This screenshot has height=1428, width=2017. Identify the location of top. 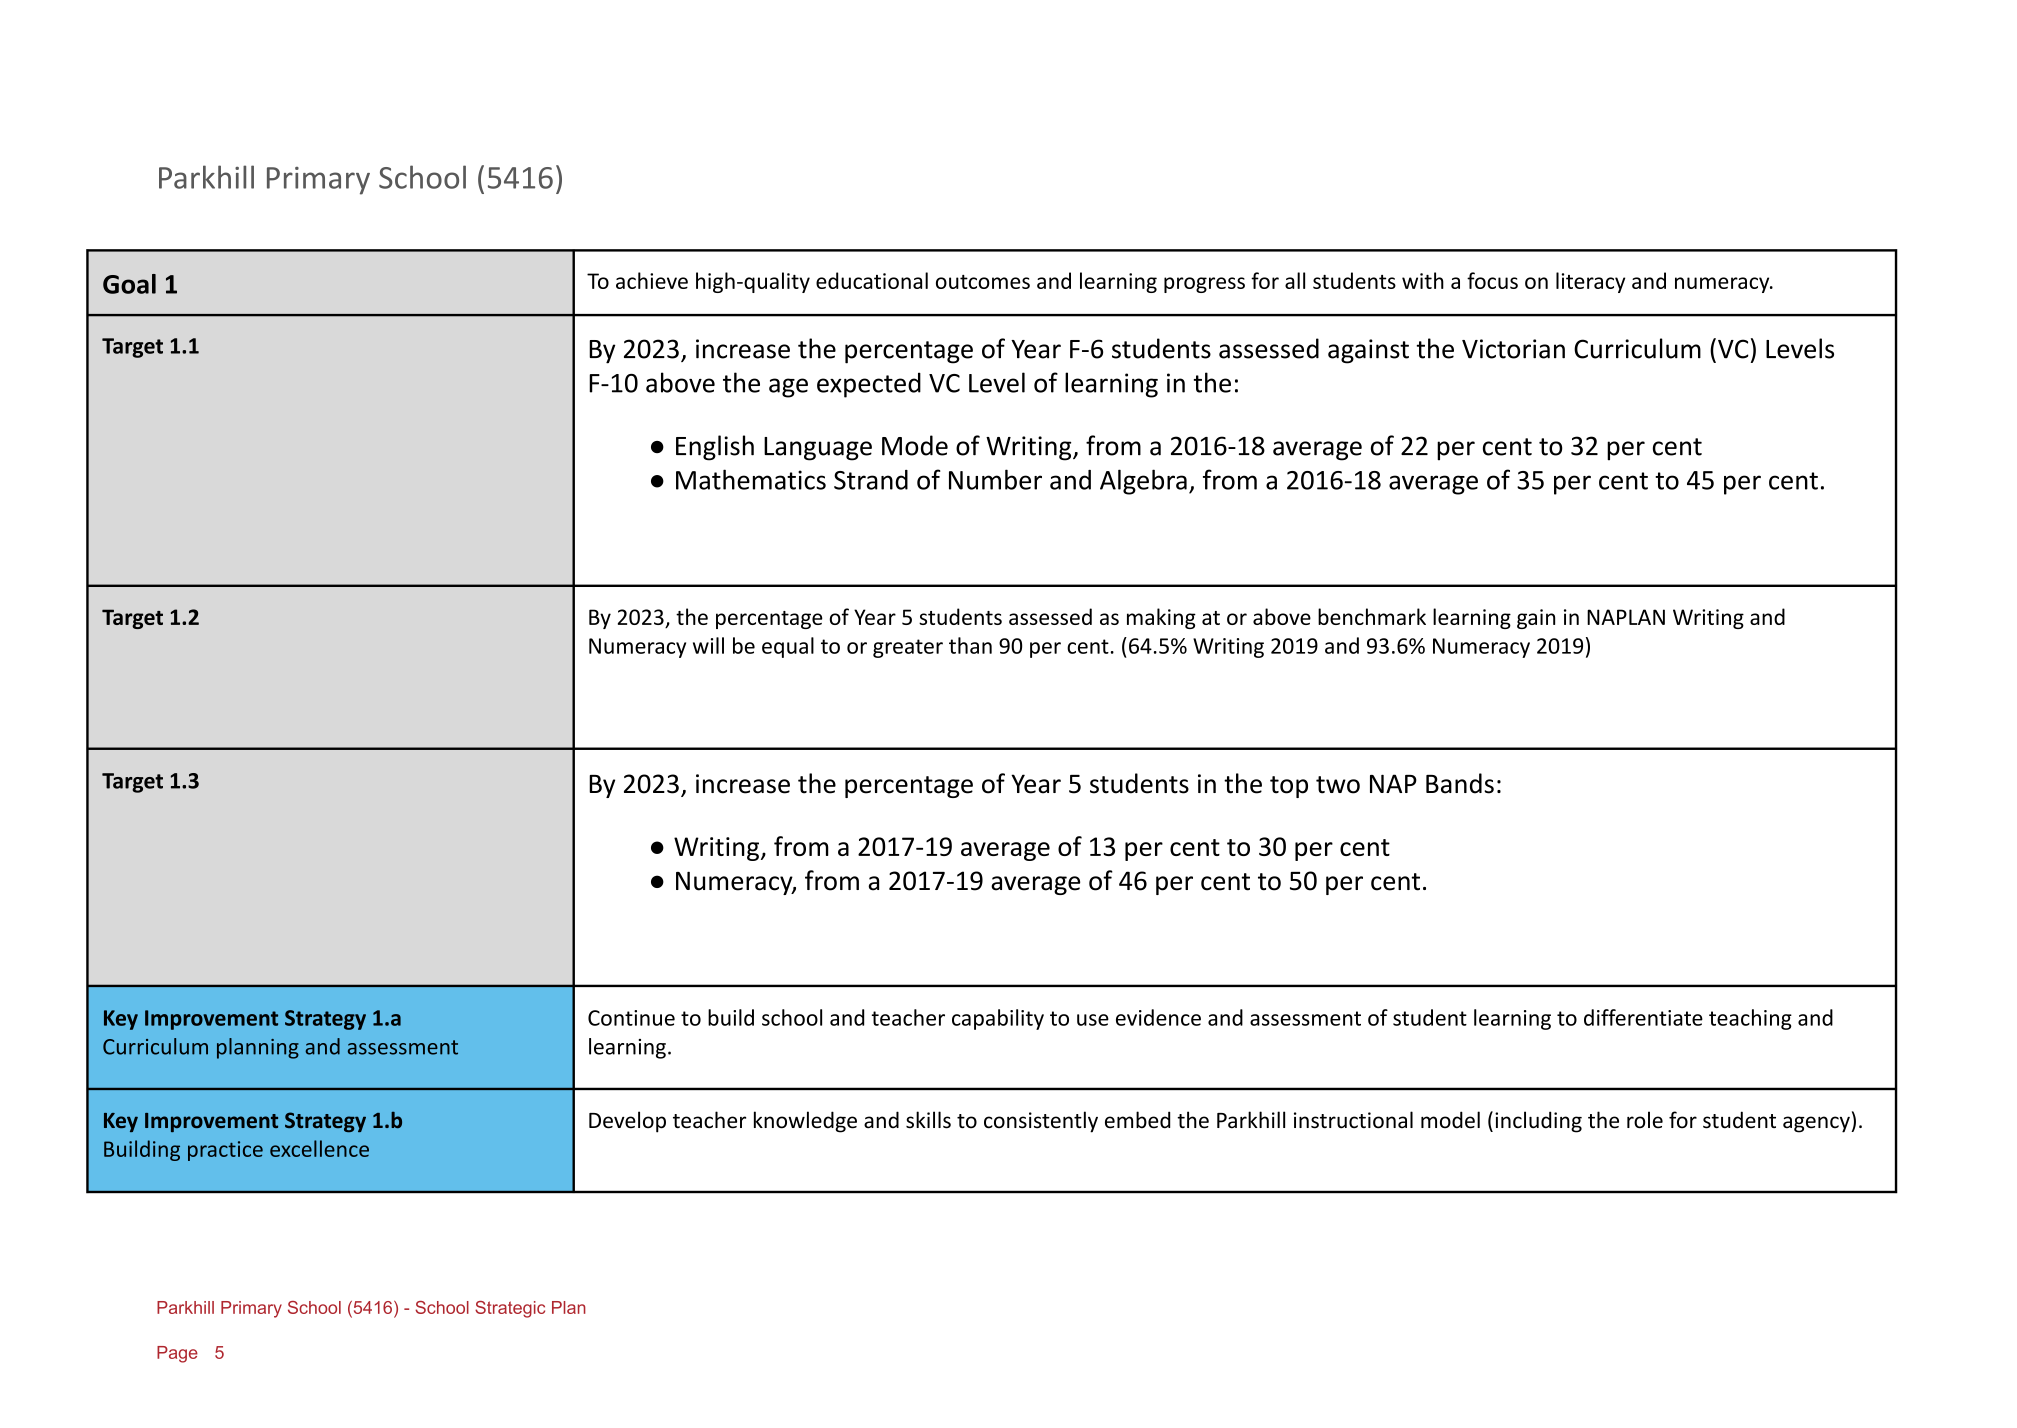
(1289, 787).
